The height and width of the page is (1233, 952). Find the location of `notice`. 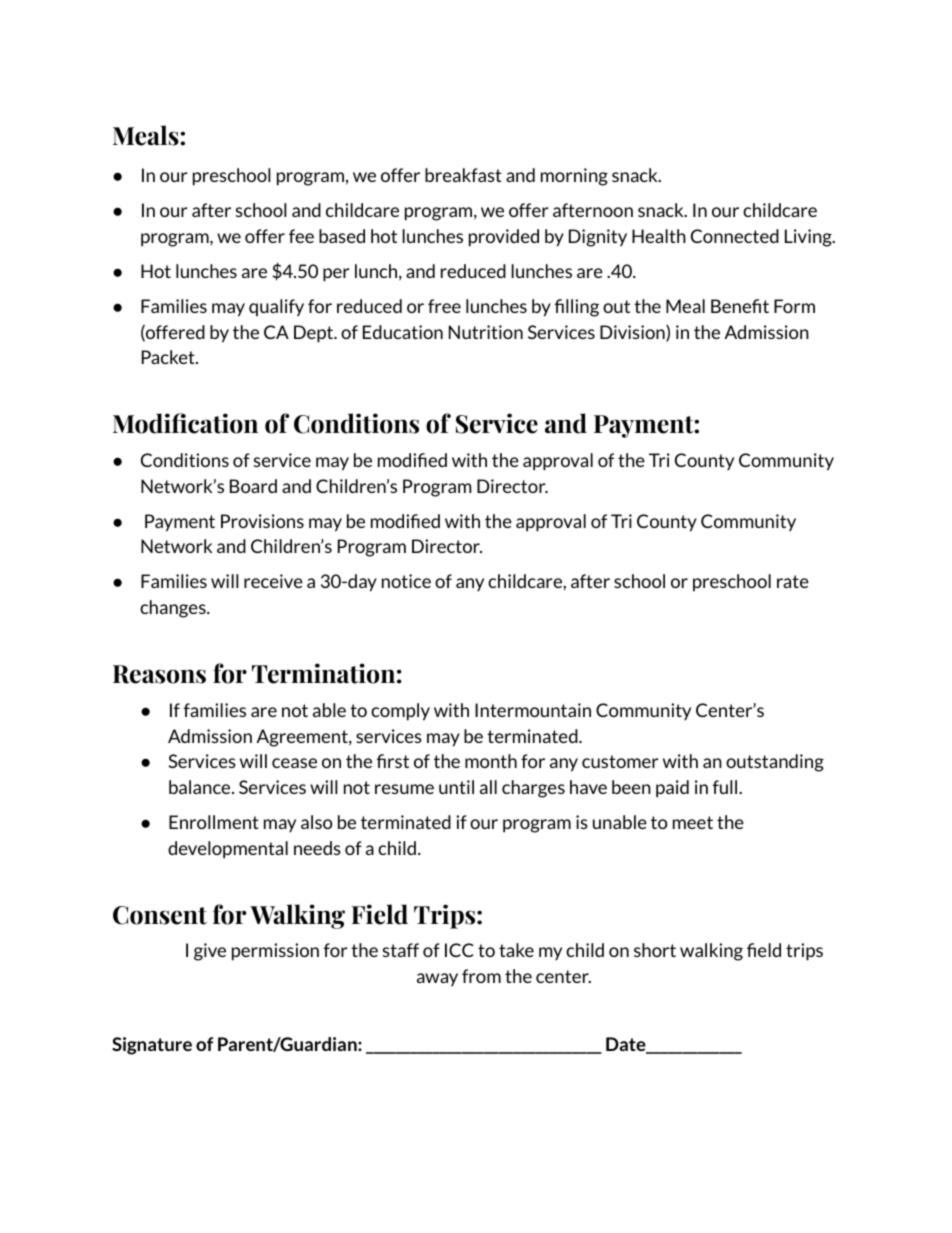

notice is located at coordinates (406, 581).
